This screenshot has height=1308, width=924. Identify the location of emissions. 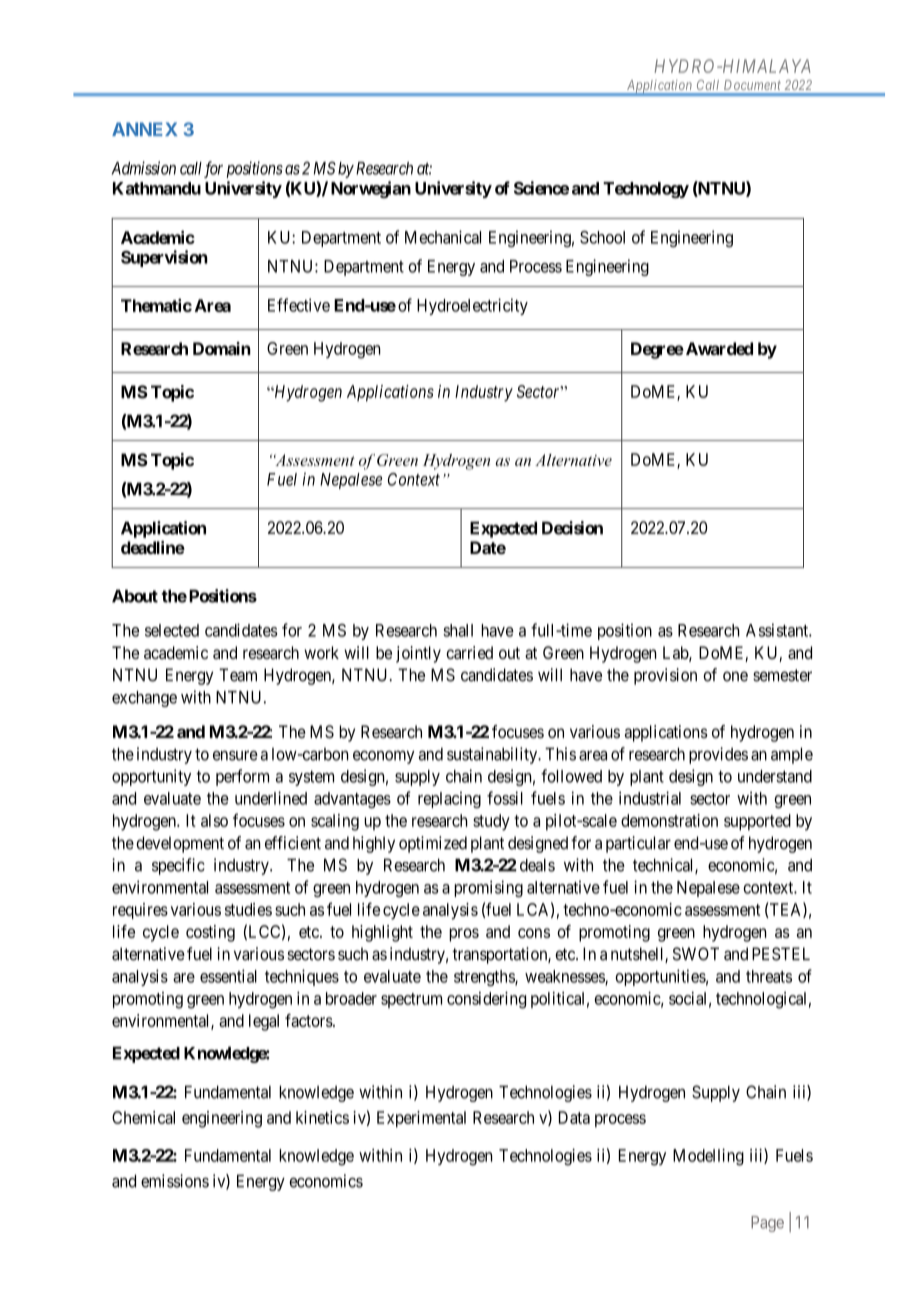
(175, 1181).
